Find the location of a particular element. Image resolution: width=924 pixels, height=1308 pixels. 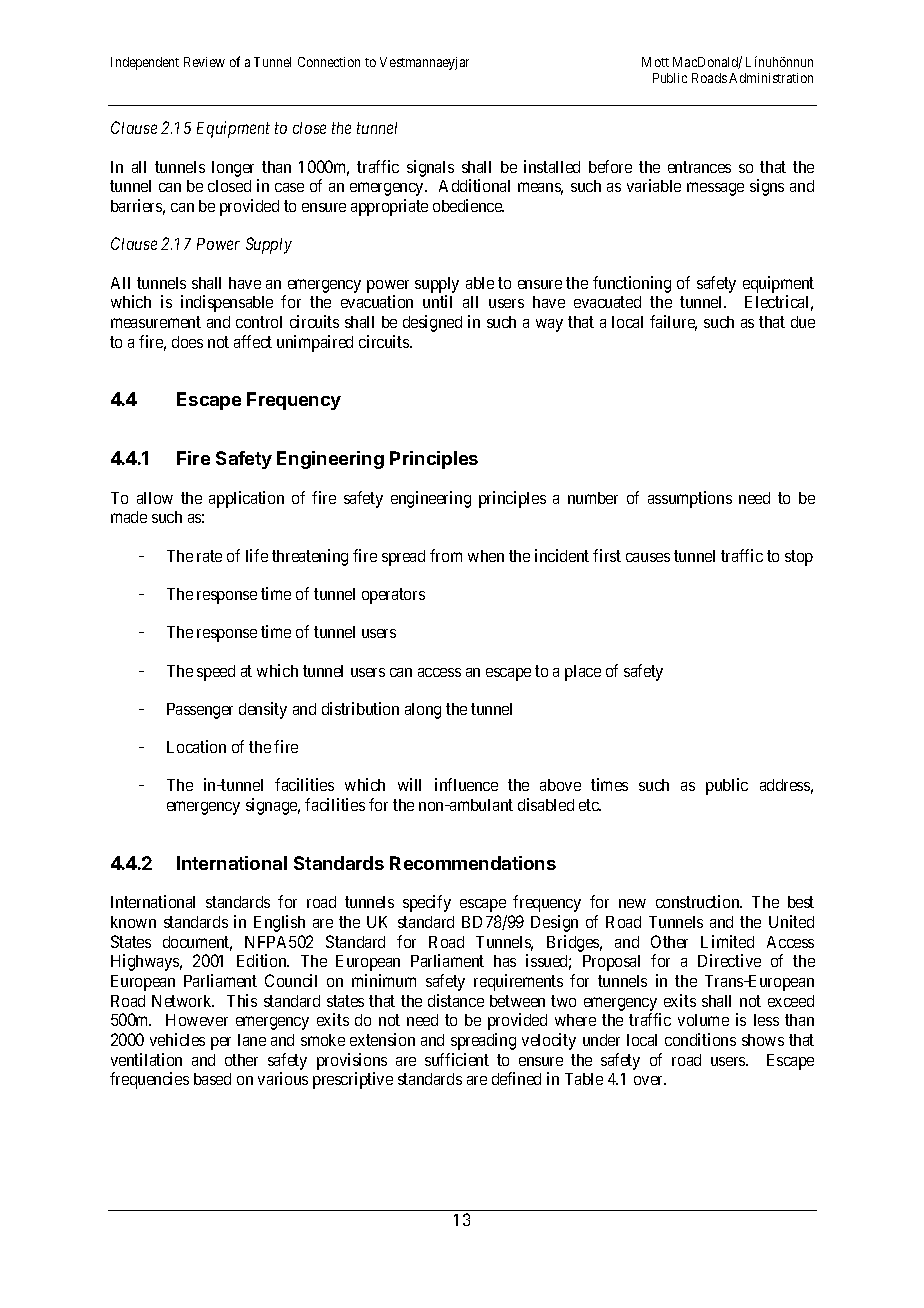

causes is located at coordinates (648, 557).
